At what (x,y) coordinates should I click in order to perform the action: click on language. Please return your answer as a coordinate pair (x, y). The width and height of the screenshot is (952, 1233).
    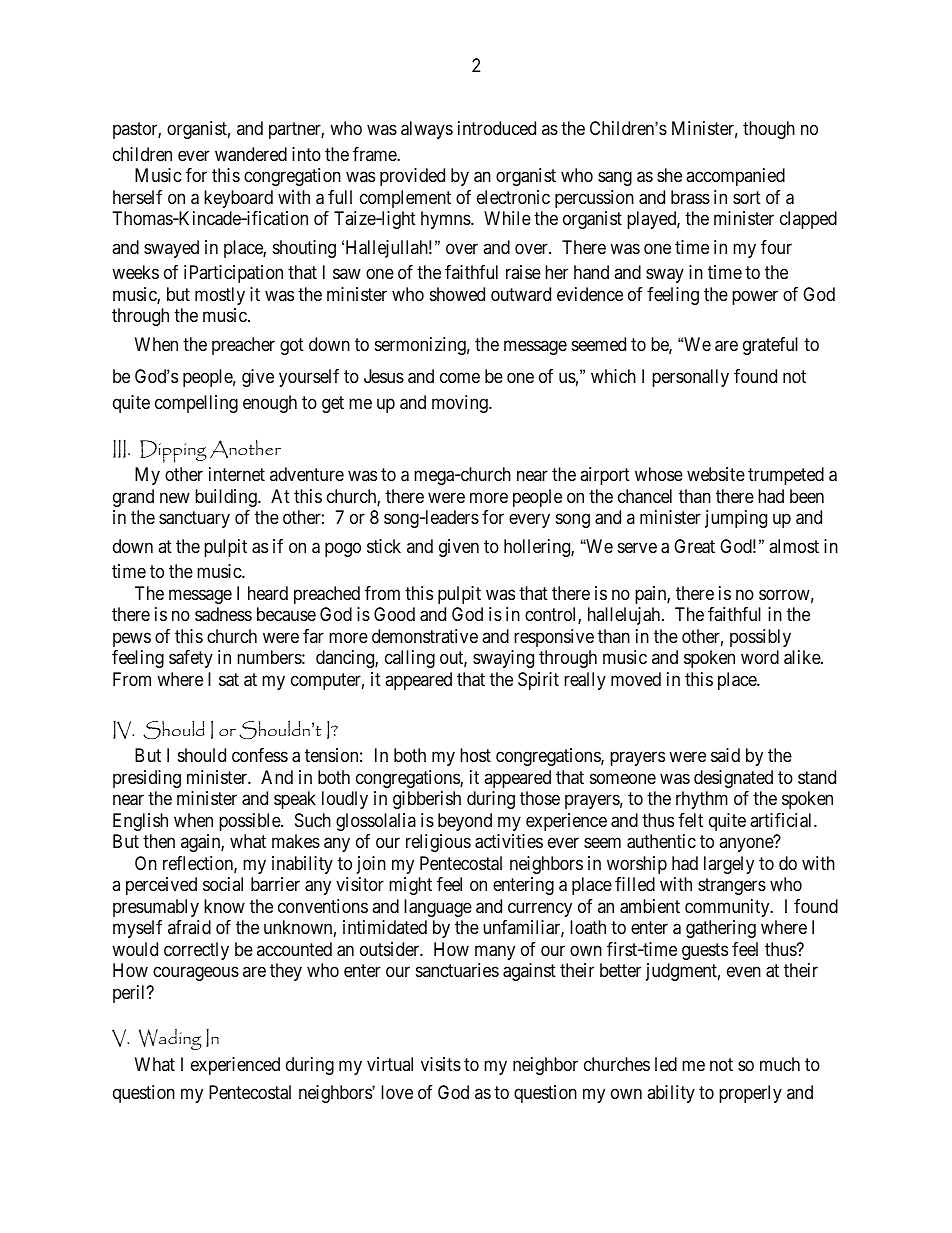
    Looking at the image, I should click on (438, 908).
